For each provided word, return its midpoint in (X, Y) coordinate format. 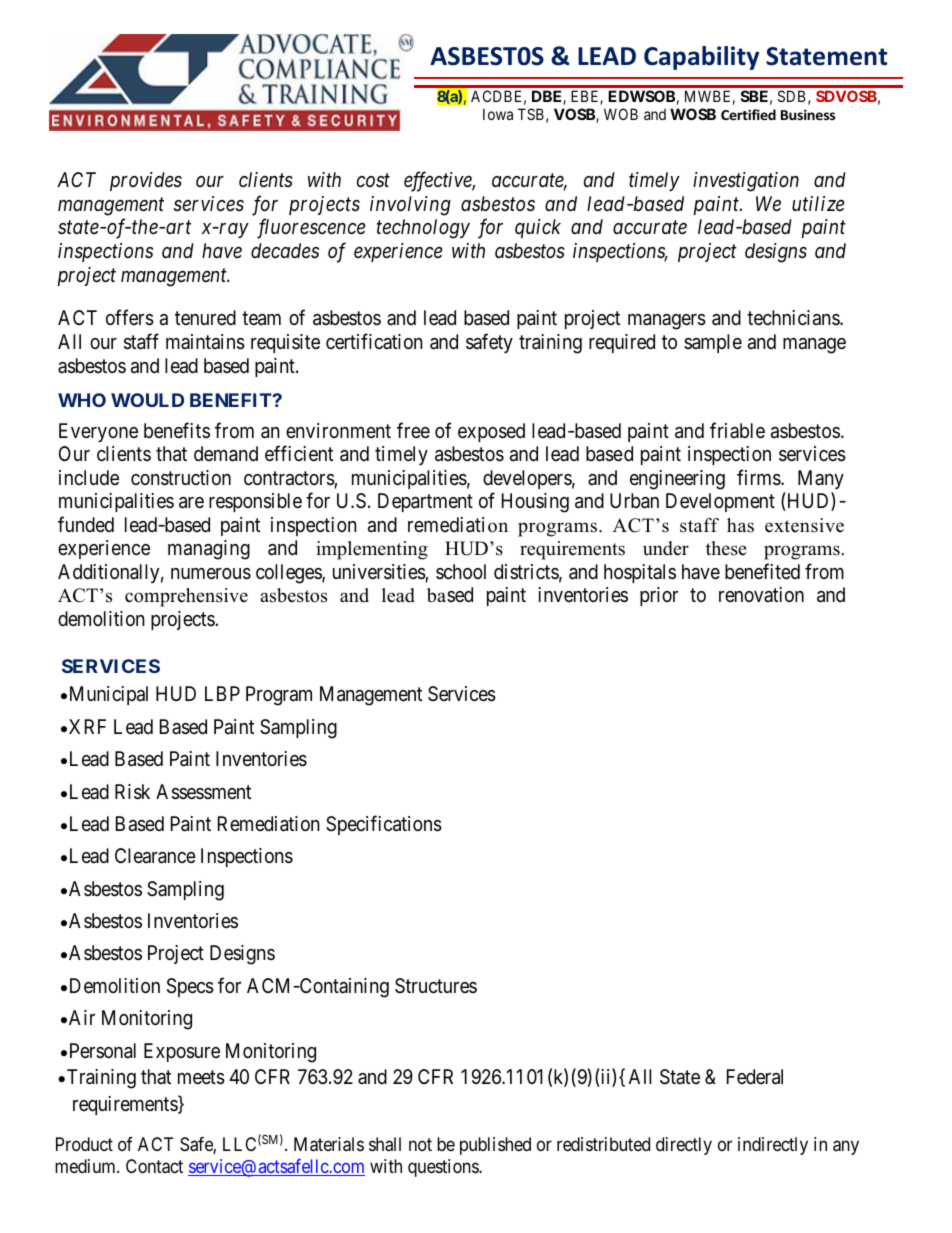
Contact (154, 1166)
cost (373, 181)
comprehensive (186, 597)
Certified (748, 114)
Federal (755, 1077)
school (461, 571)
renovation (761, 594)
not (420, 1144)
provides (146, 181)
